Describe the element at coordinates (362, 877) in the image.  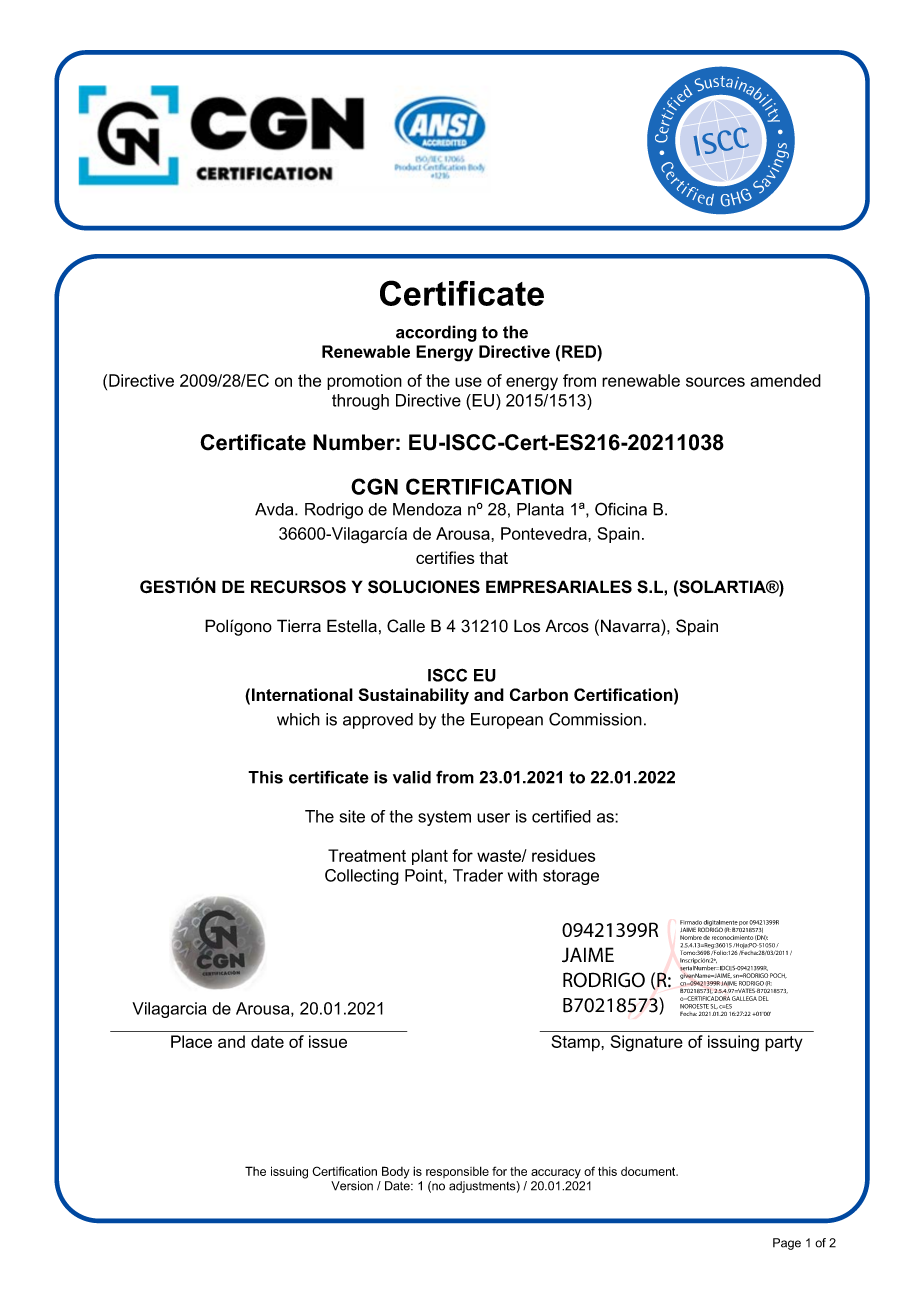
I see `Collecting` at that location.
